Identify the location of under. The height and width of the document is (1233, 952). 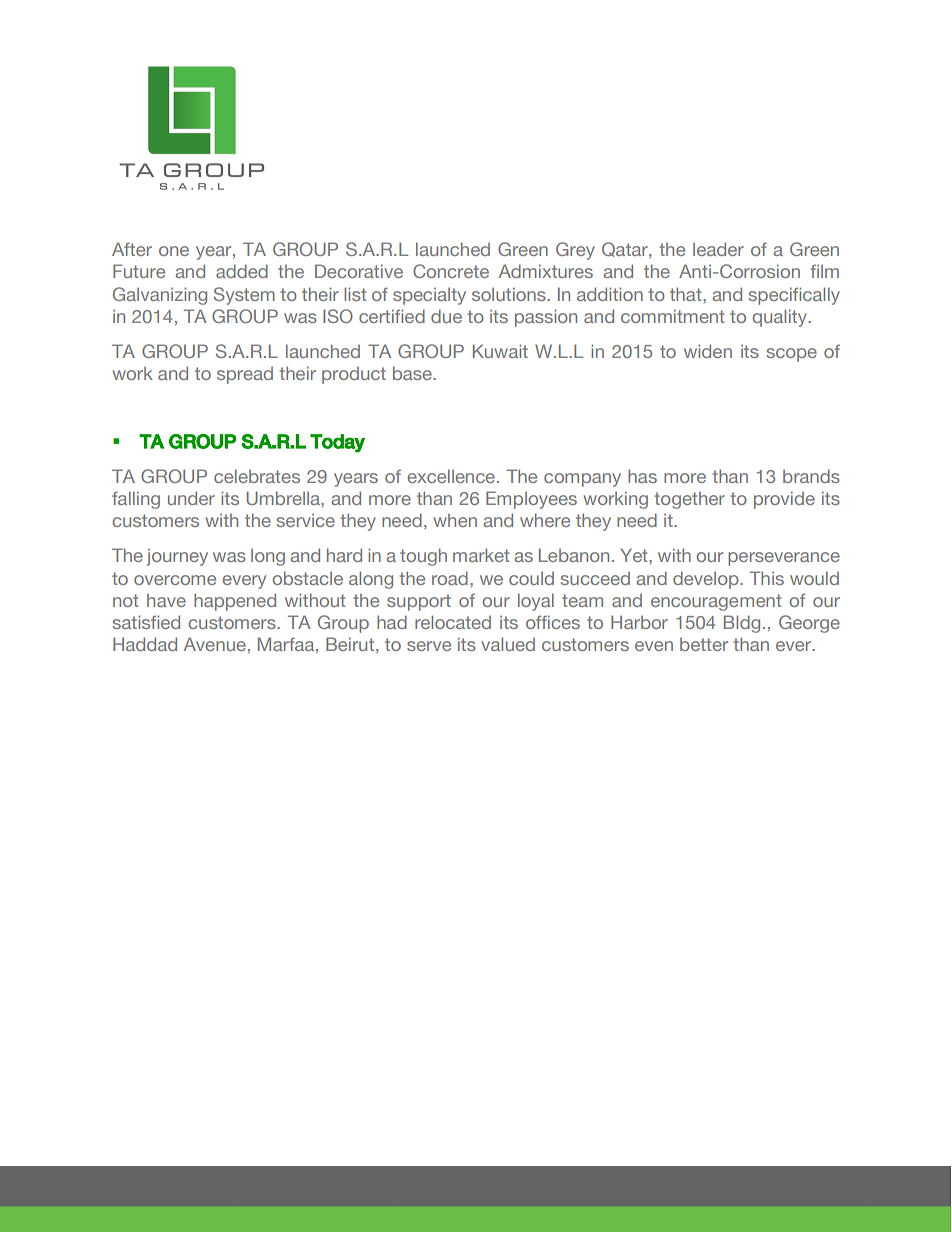
(191, 498).
